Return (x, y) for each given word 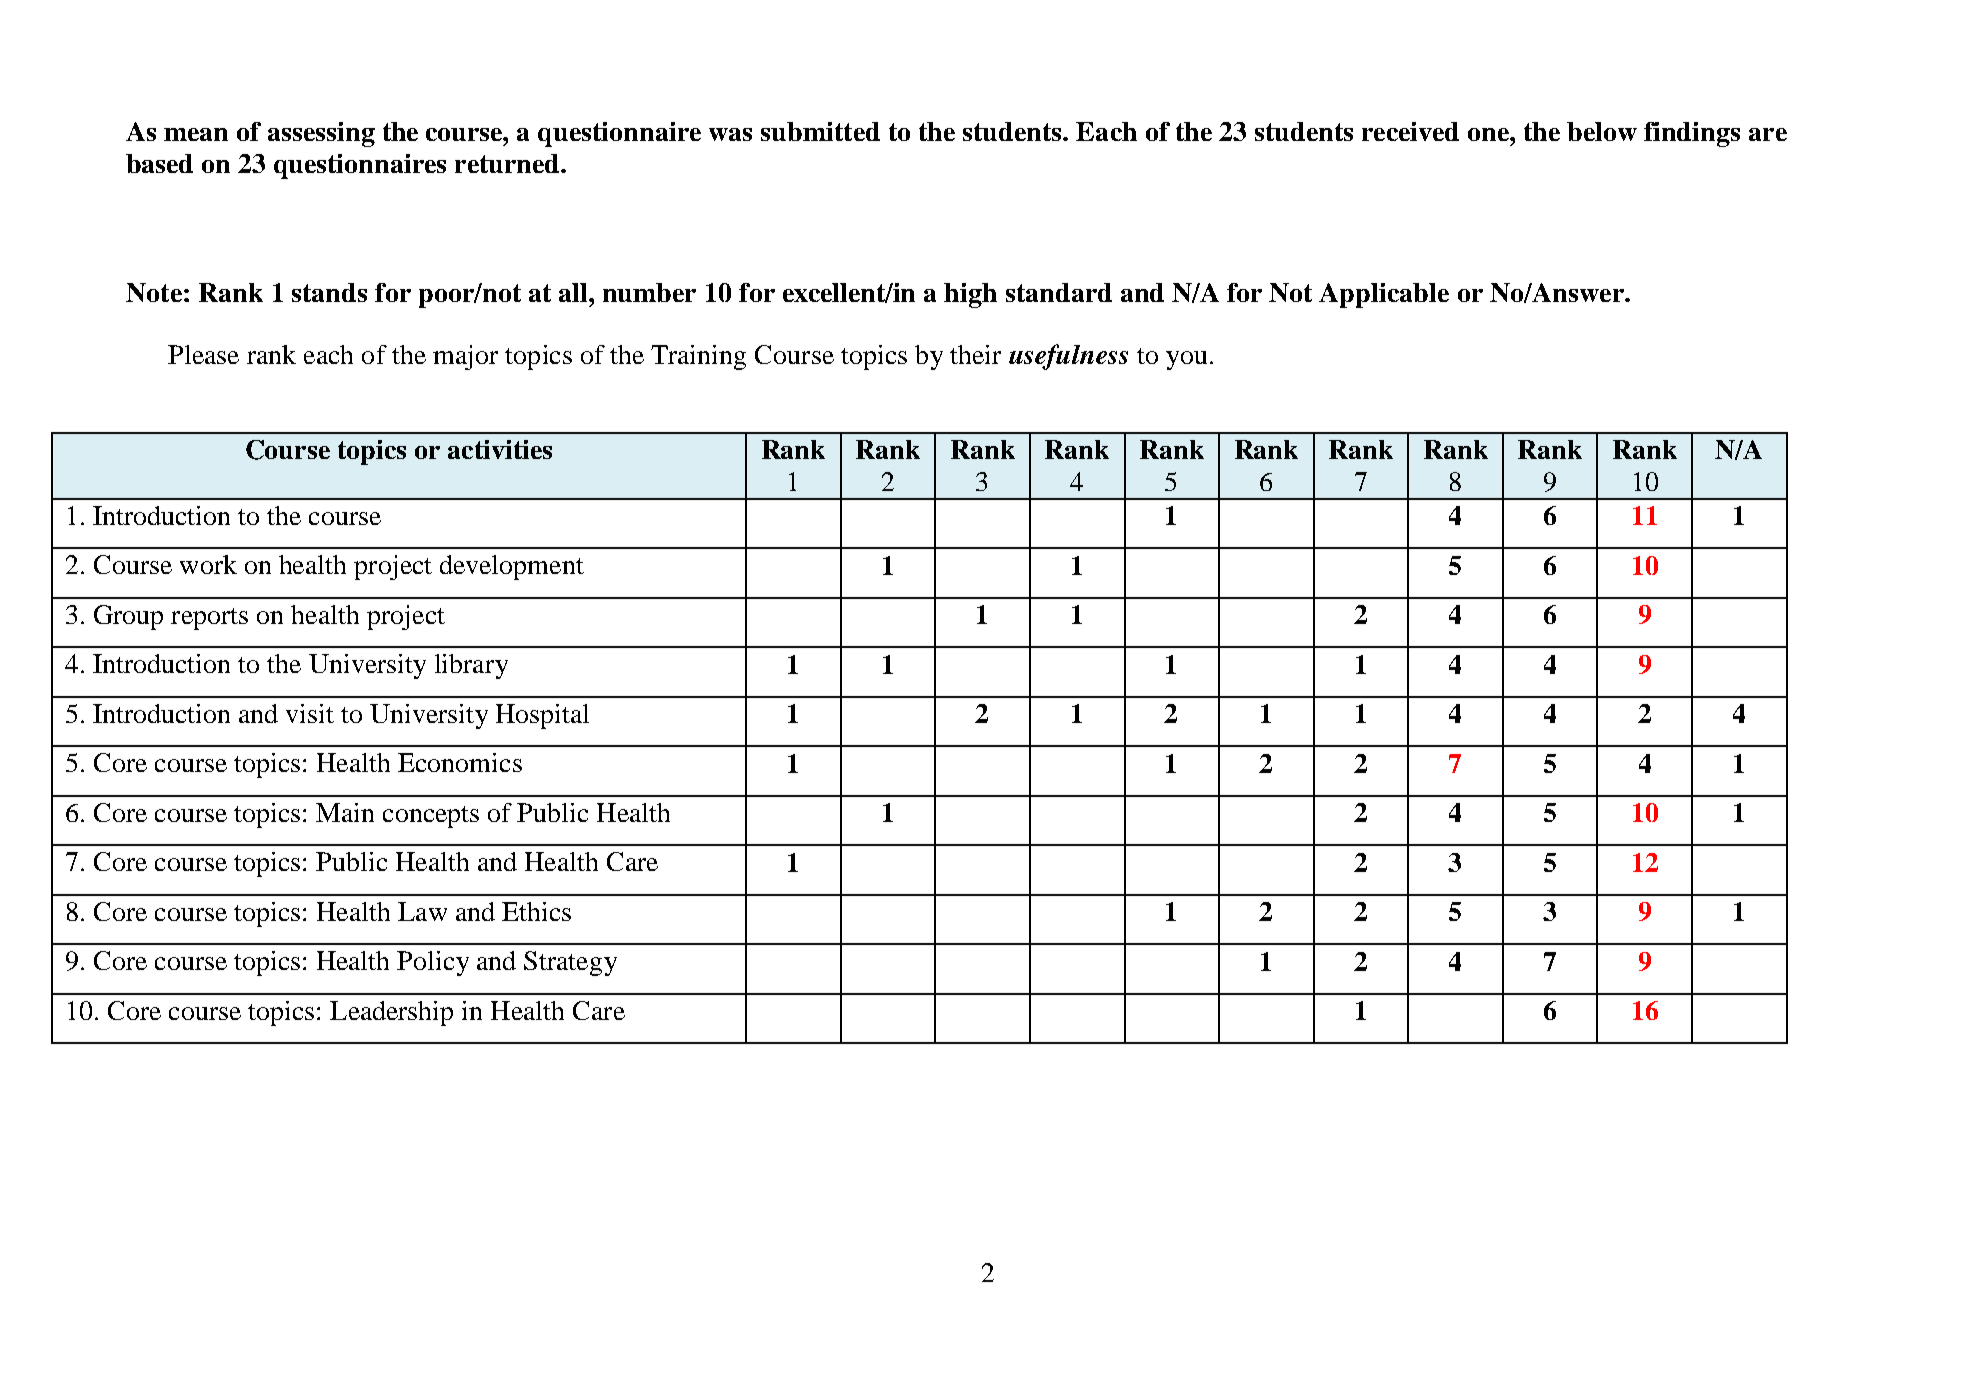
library (471, 666)
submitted (820, 131)
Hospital (542, 716)
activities (500, 449)
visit (310, 713)
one (1489, 134)
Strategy (570, 963)
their (975, 354)
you (1186, 360)
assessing (321, 134)
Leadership (391, 1013)
